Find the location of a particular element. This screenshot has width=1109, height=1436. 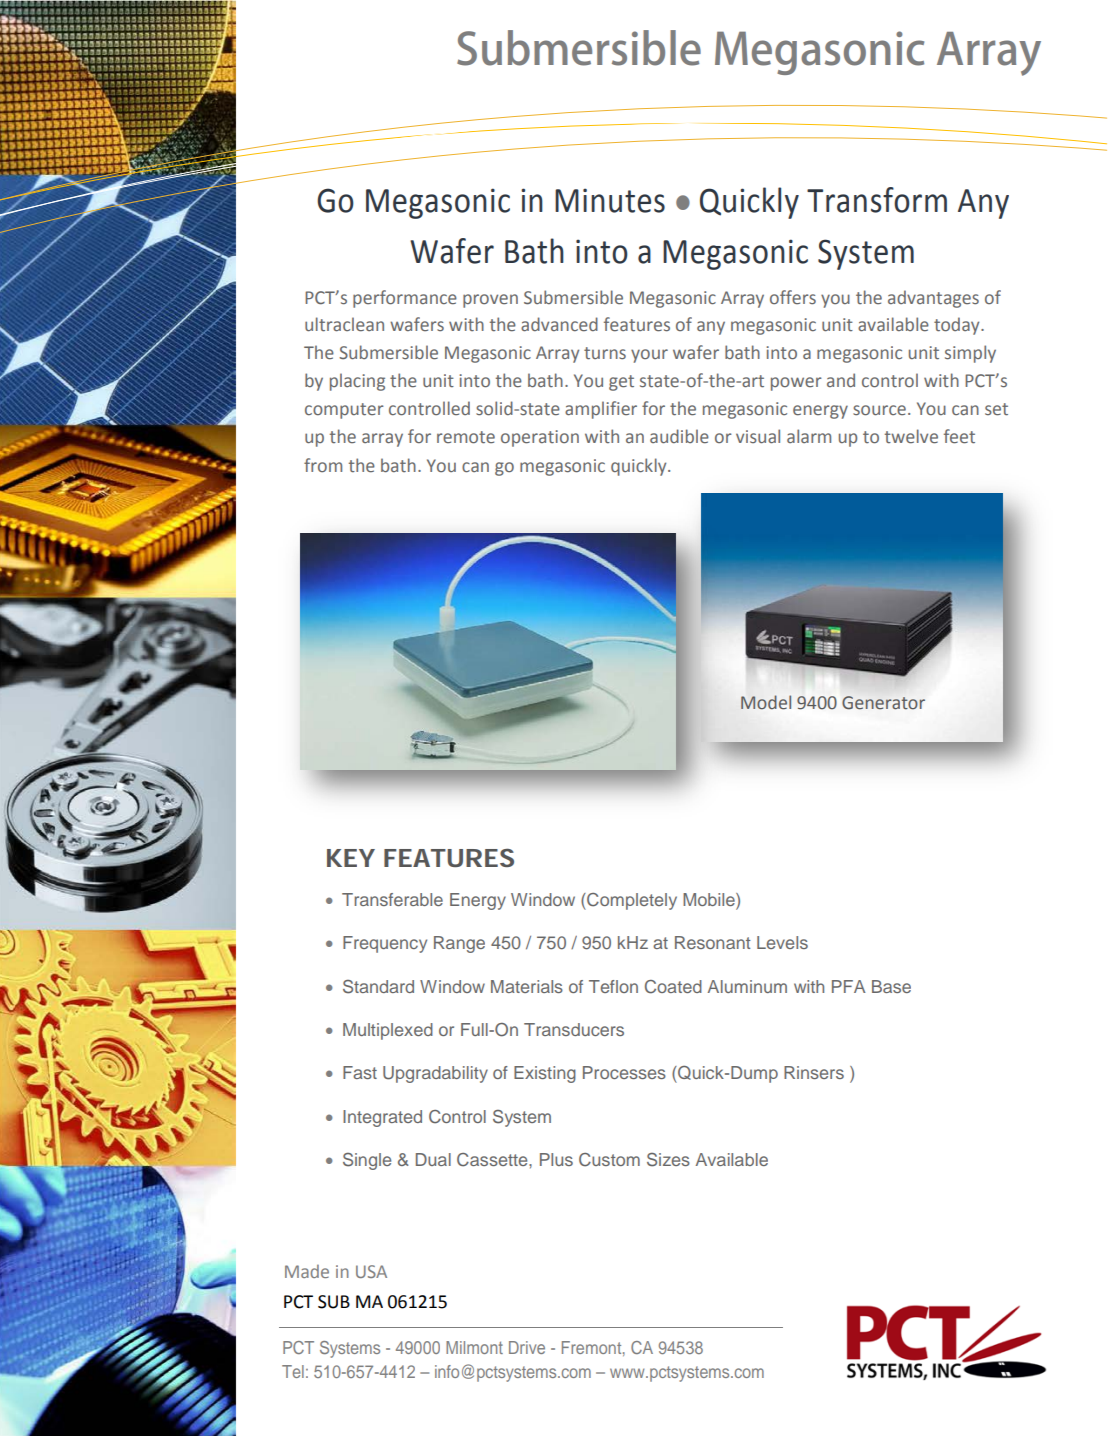

KEY is located at coordinates (351, 858).
